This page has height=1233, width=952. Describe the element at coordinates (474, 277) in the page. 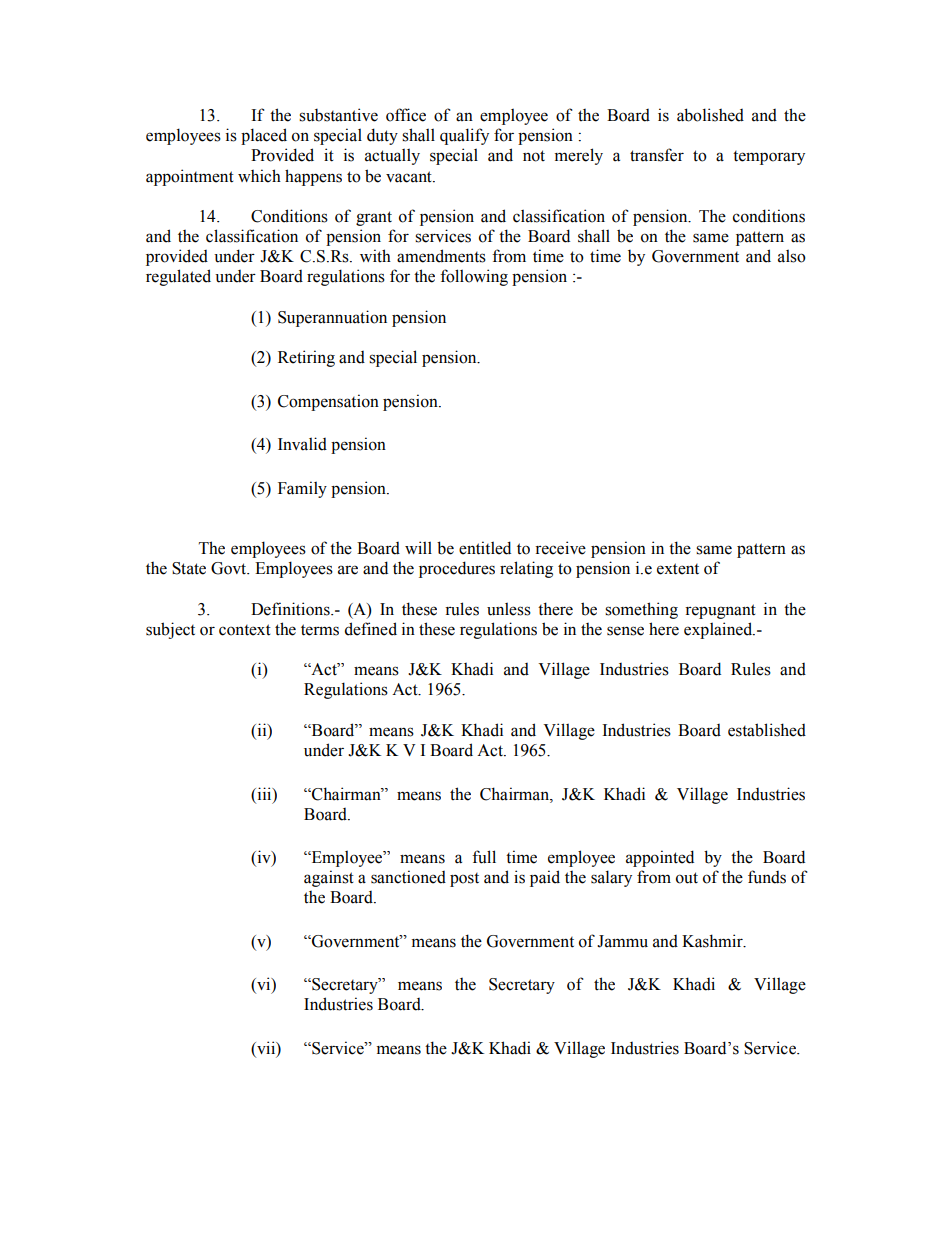

I see `following` at that location.
